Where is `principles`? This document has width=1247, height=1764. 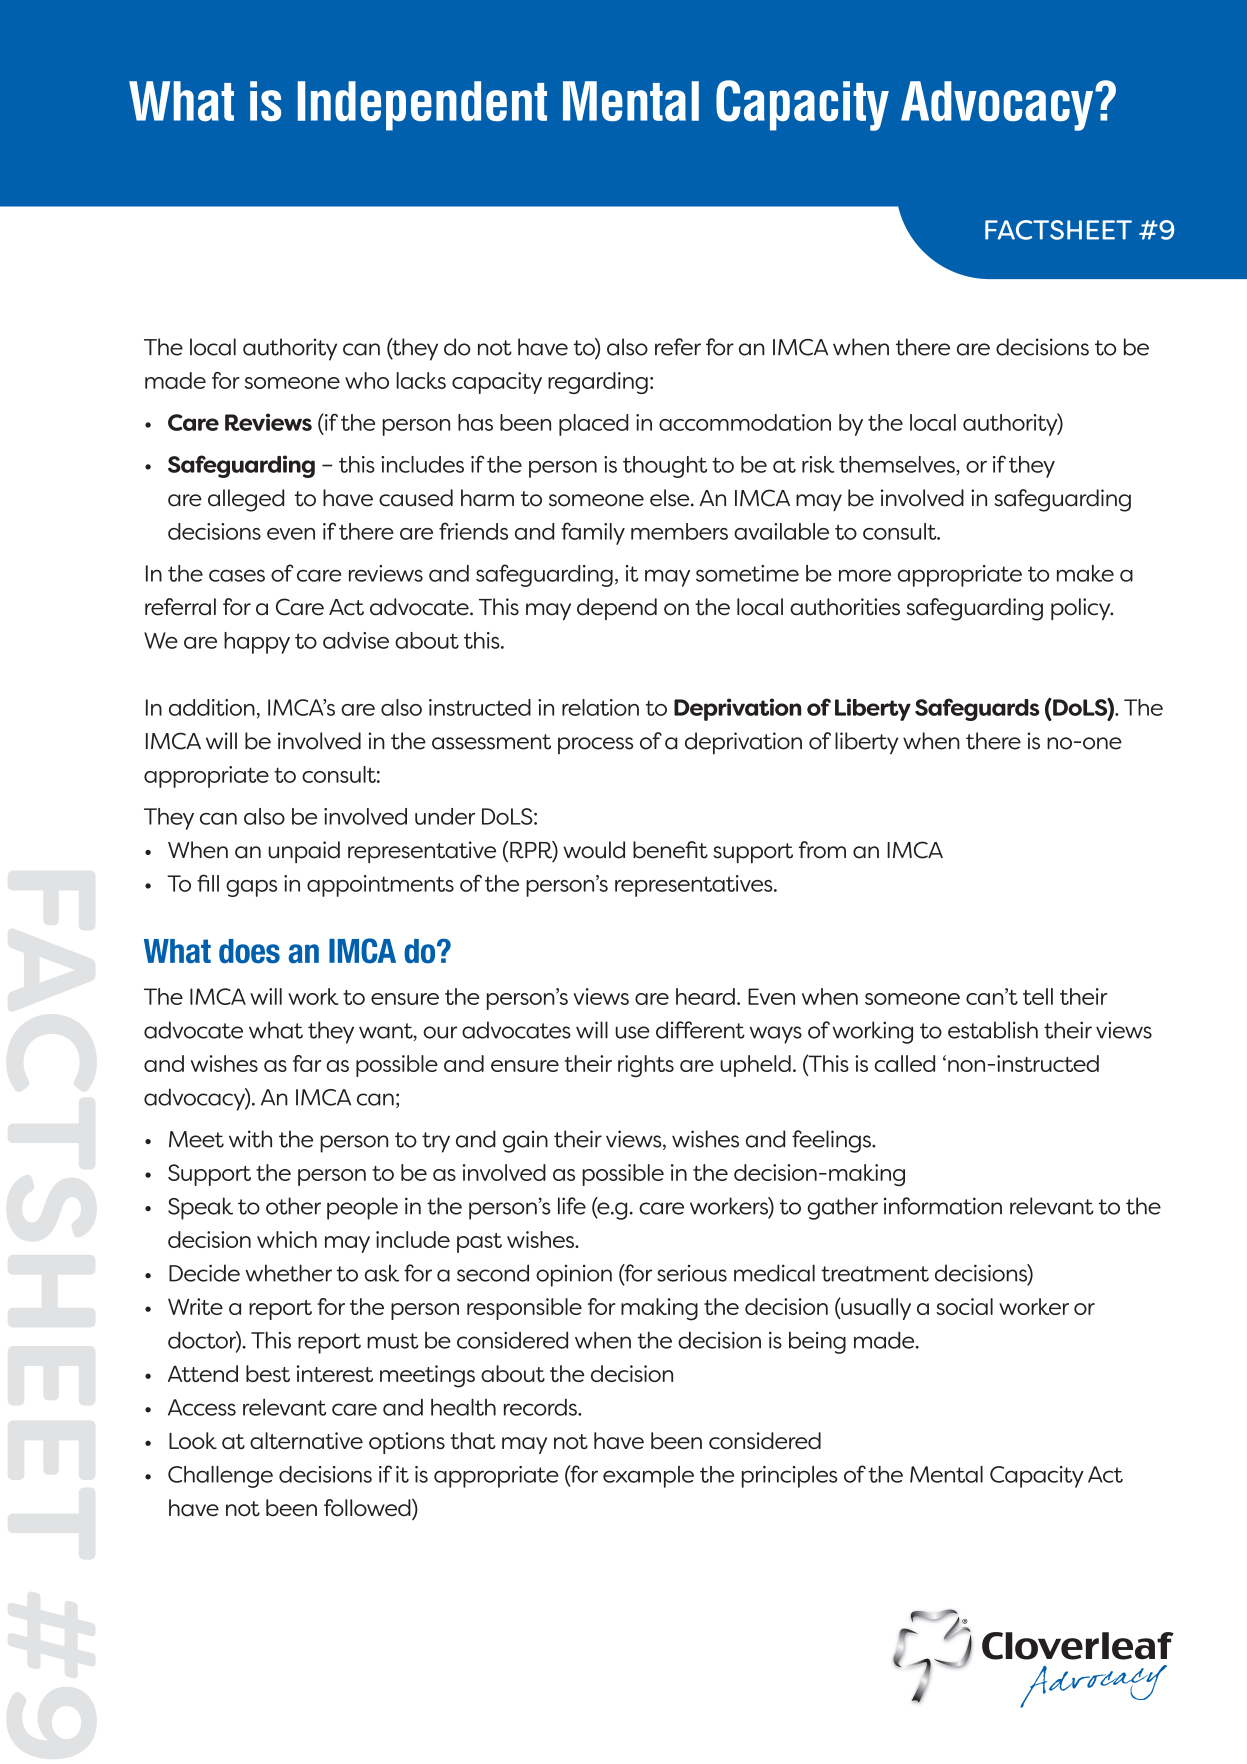 principles is located at coordinates (790, 1477).
